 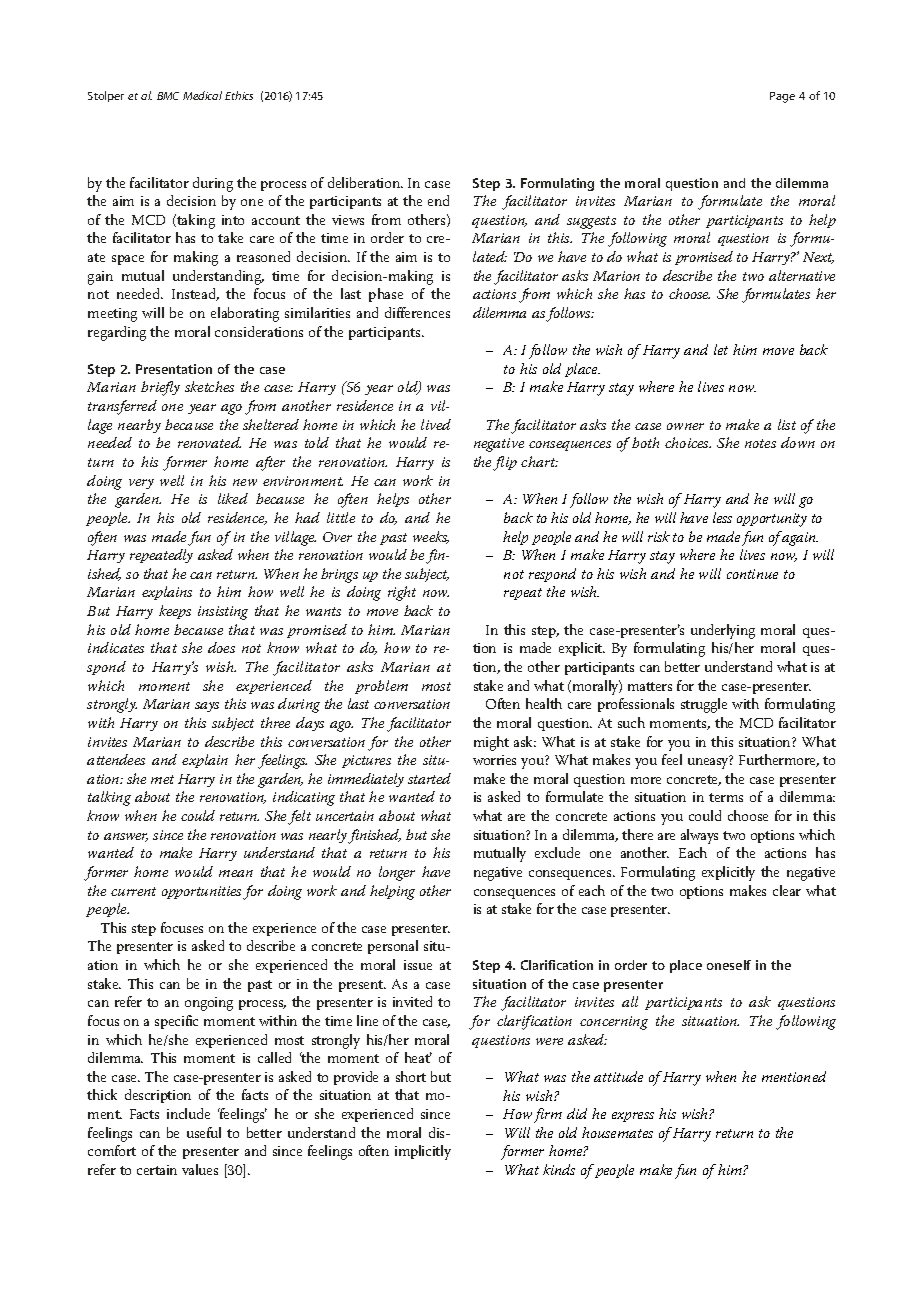 I want to click on oneself, so click(x=729, y=965).
